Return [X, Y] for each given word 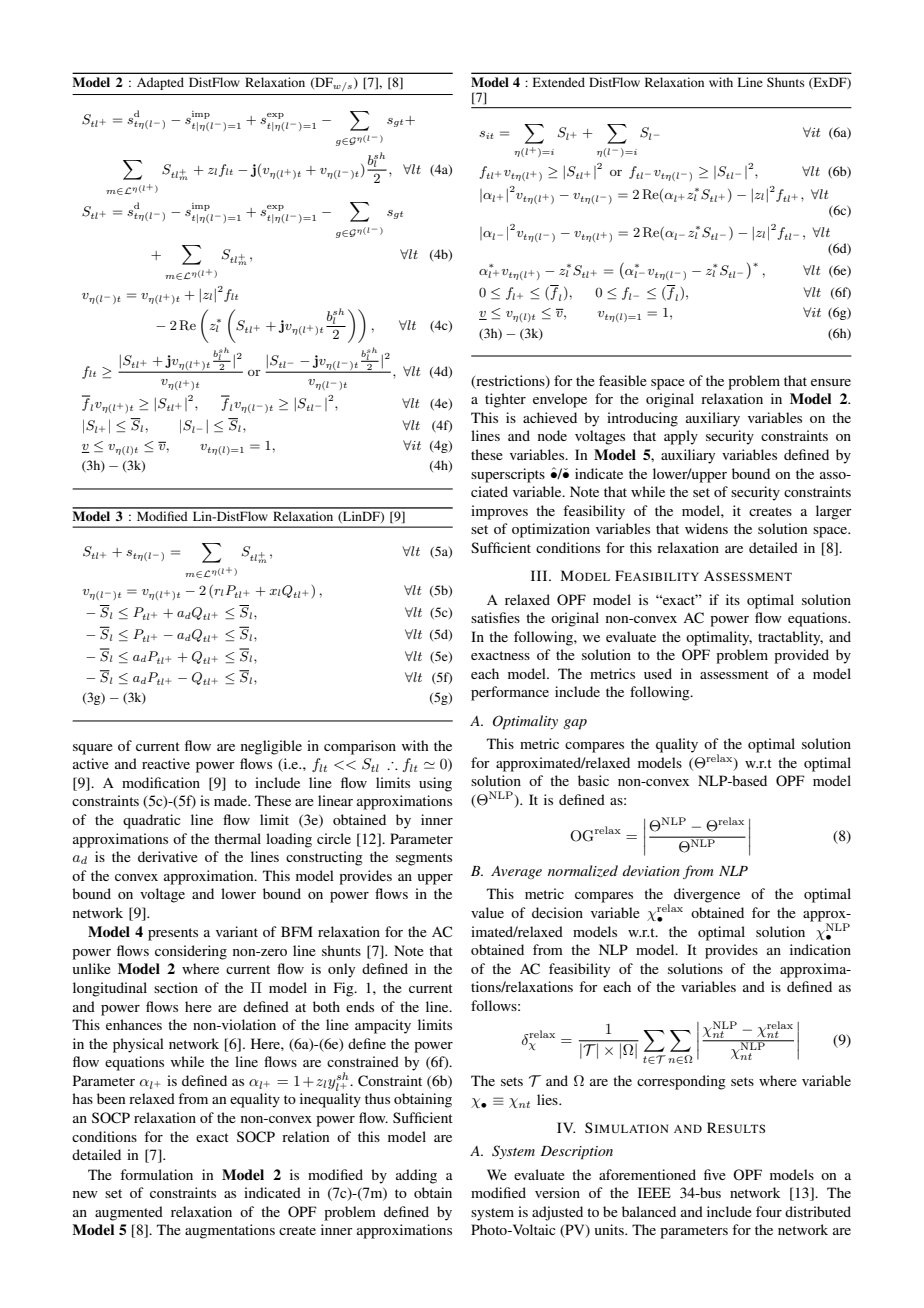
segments [424, 859]
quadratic [152, 821]
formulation [156, 1174]
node [552, 435]
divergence [707, 895]
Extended [559, 82]
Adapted [160, 83]
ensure [831, 382]
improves [499, 512]
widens [706, 528]
